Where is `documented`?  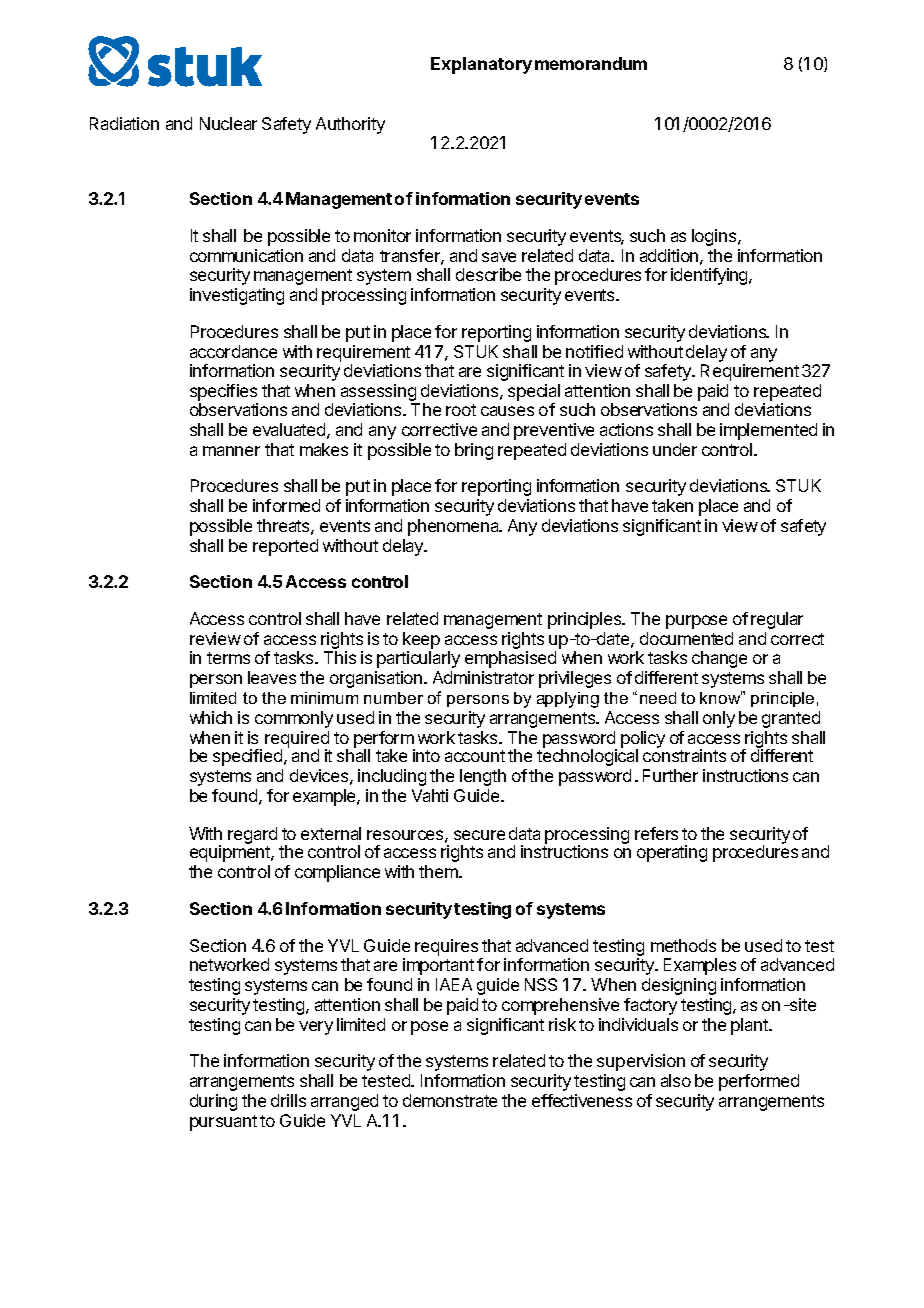
documented is located at coordinates (686, 638).
